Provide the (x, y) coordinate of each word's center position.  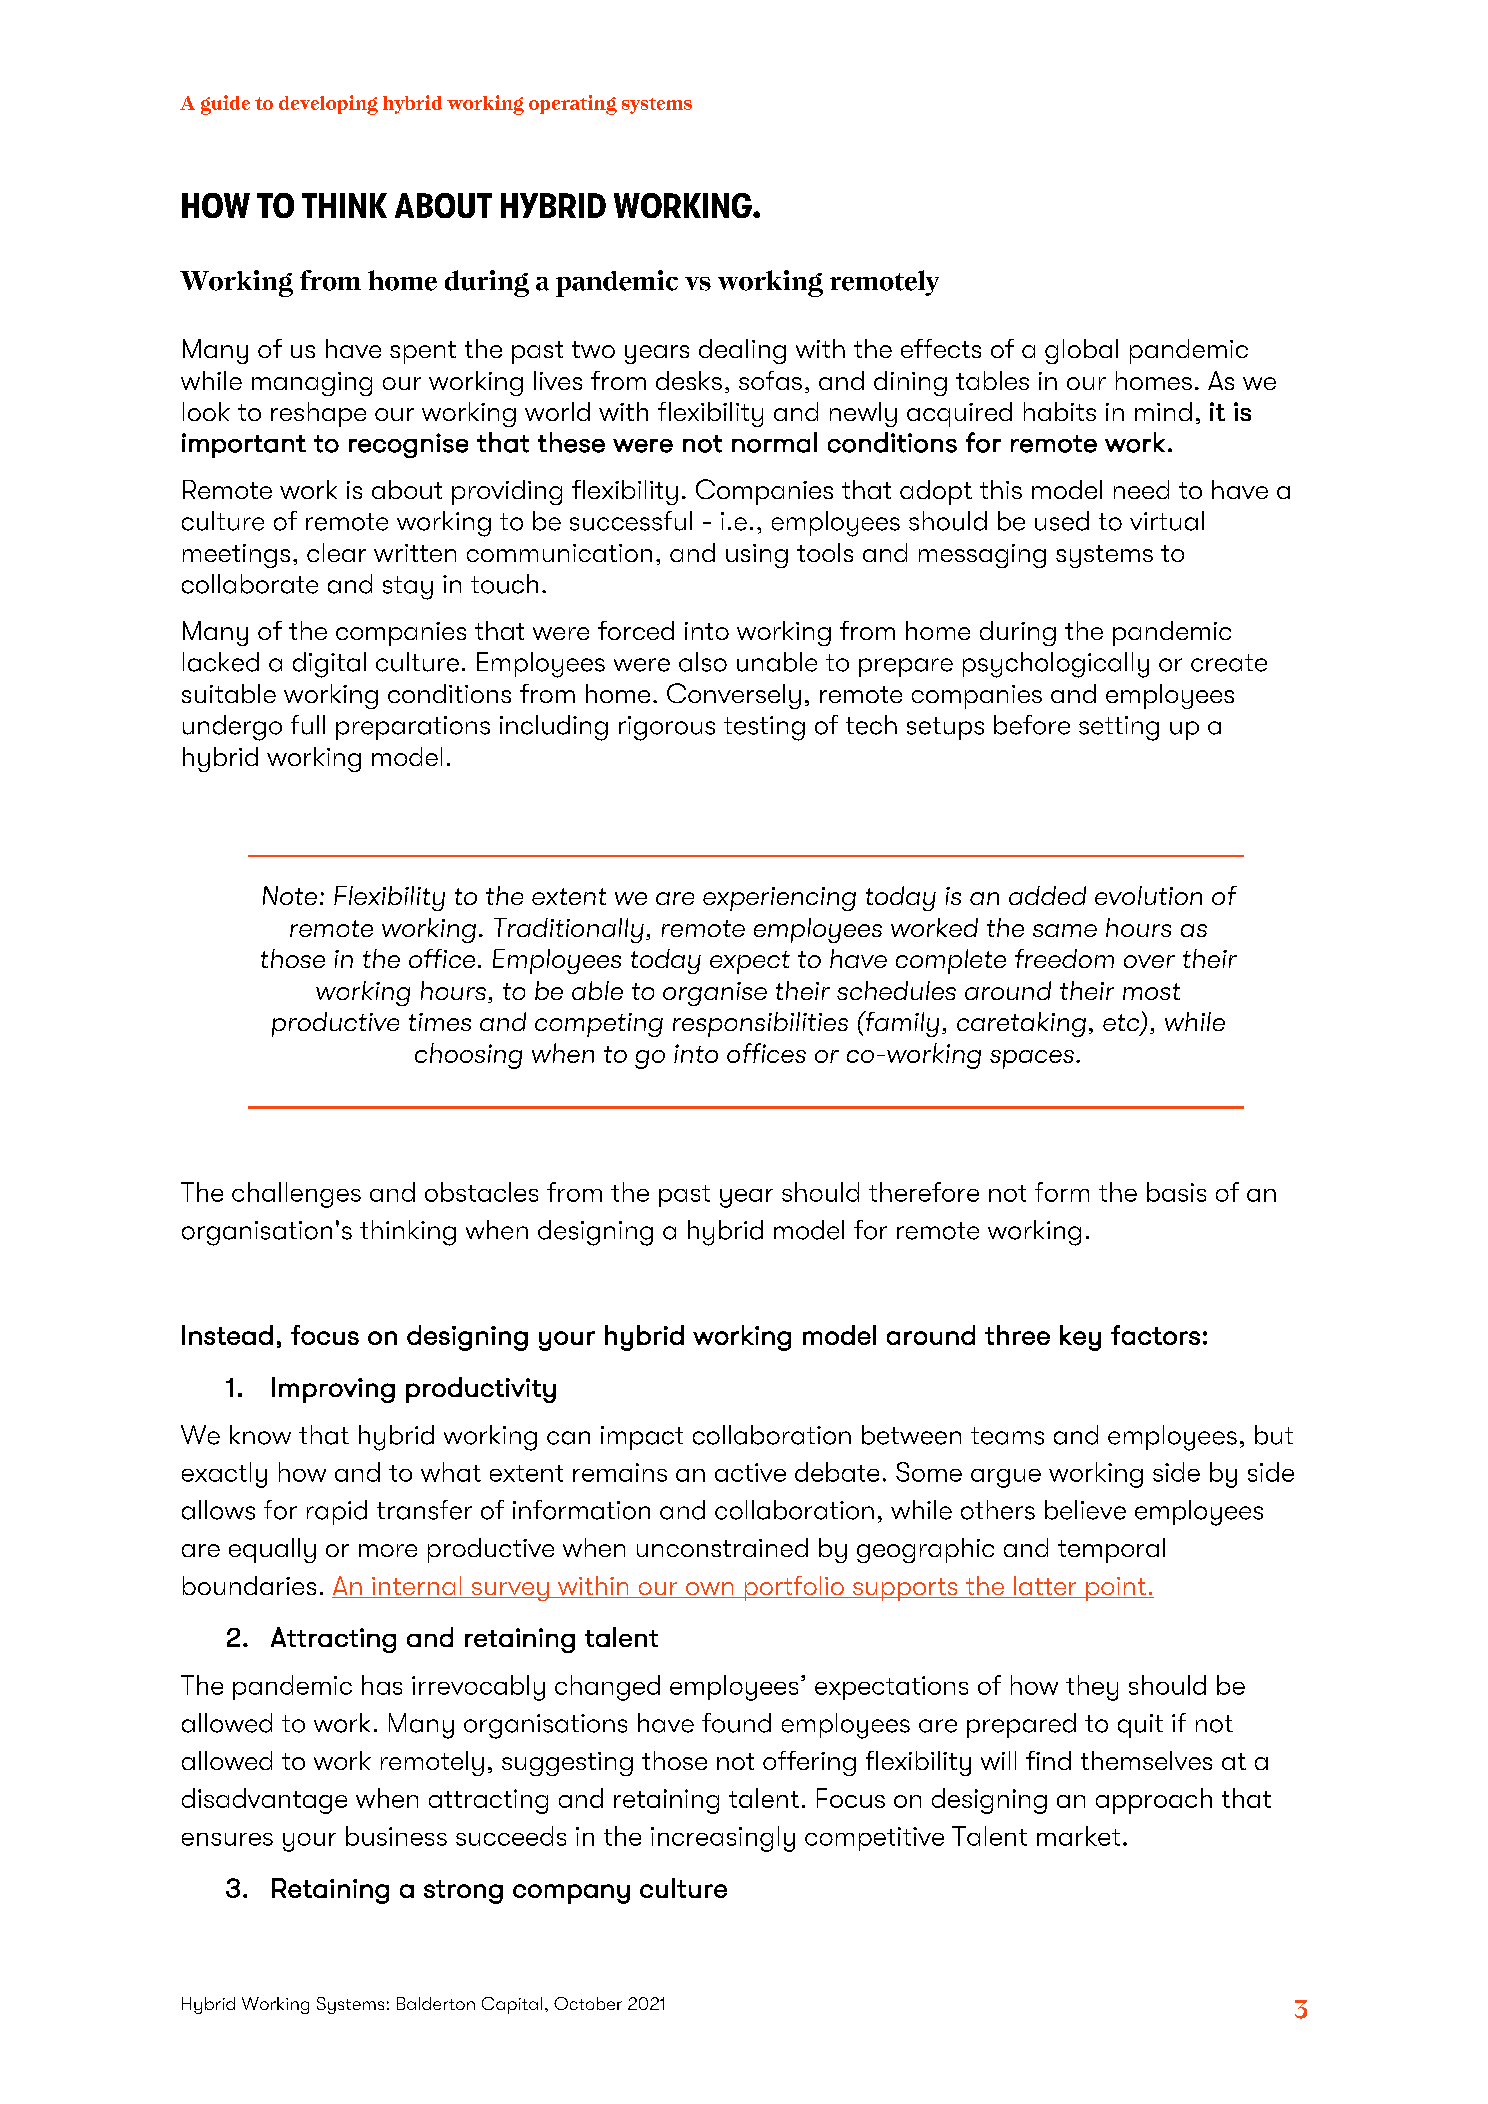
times (440, 1022)
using (757, 556)
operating (573, 105)
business (396, 1836)
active (750, 1472)
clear (336, 552)
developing (328, 105)
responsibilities (760, 1024)
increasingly (723, 1839)
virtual (1167, 521)
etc (1122, 1024)
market (1078, 1836)
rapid (337, 1512)
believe (1085, 1510)
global (1081, 351)
